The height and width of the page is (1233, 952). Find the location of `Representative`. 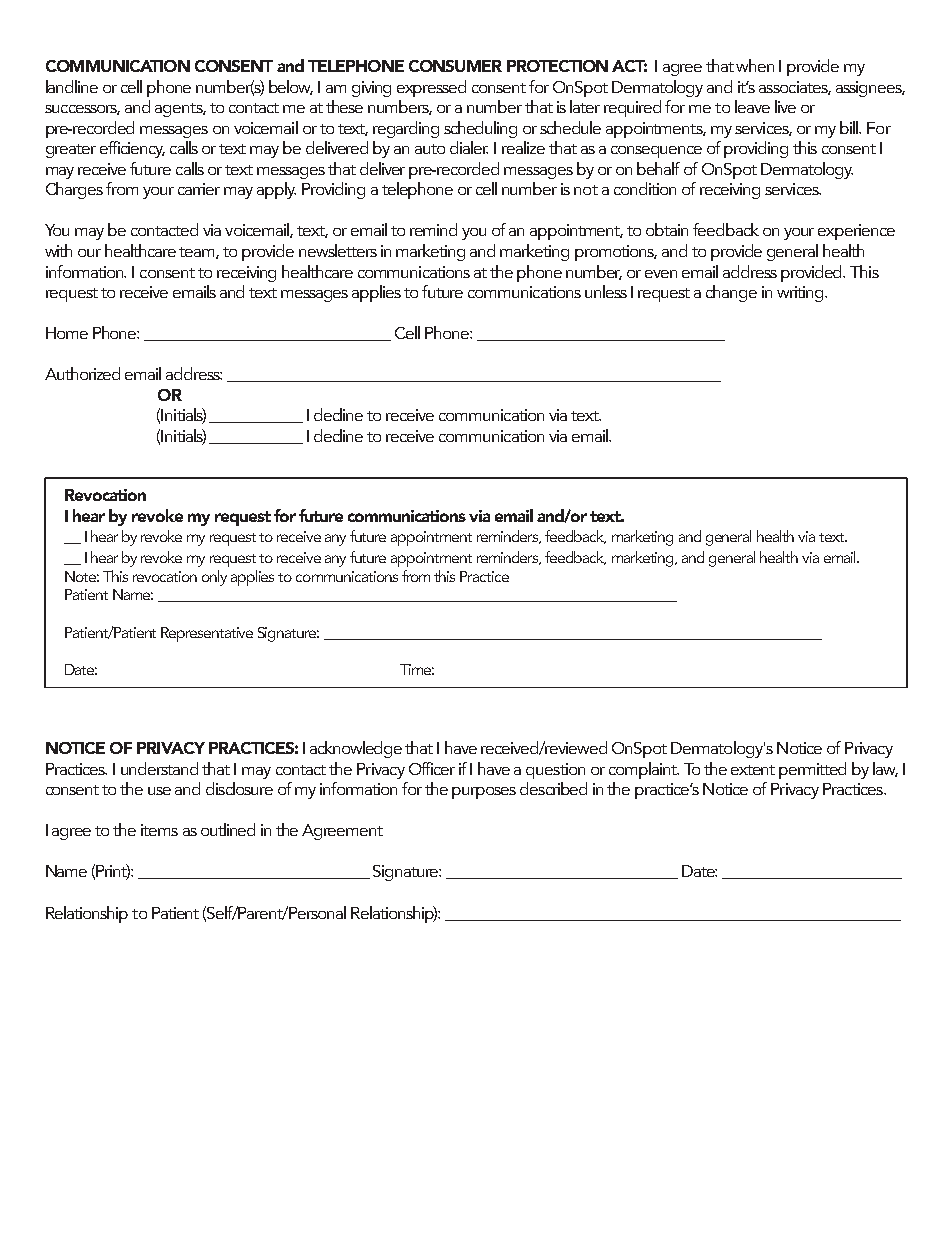

Representative is located at coordinates (207, 634).
